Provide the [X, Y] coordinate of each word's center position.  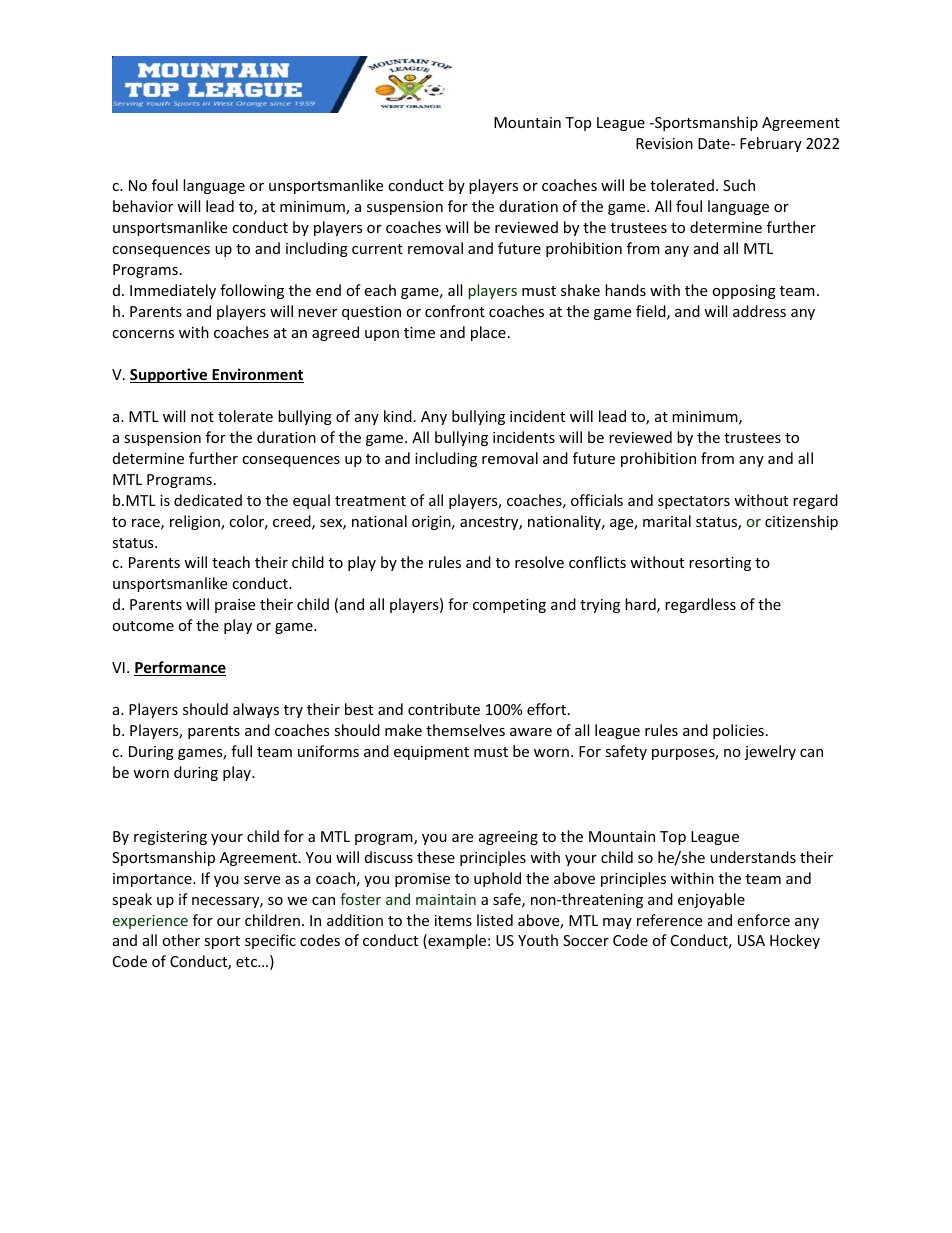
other [181, 940]
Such [739, 185]
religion [196, 522]
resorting [720, 564]
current [377, 249]
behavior [143, 206]
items [453, 920]
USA [751, 940]
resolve [539, 562]
